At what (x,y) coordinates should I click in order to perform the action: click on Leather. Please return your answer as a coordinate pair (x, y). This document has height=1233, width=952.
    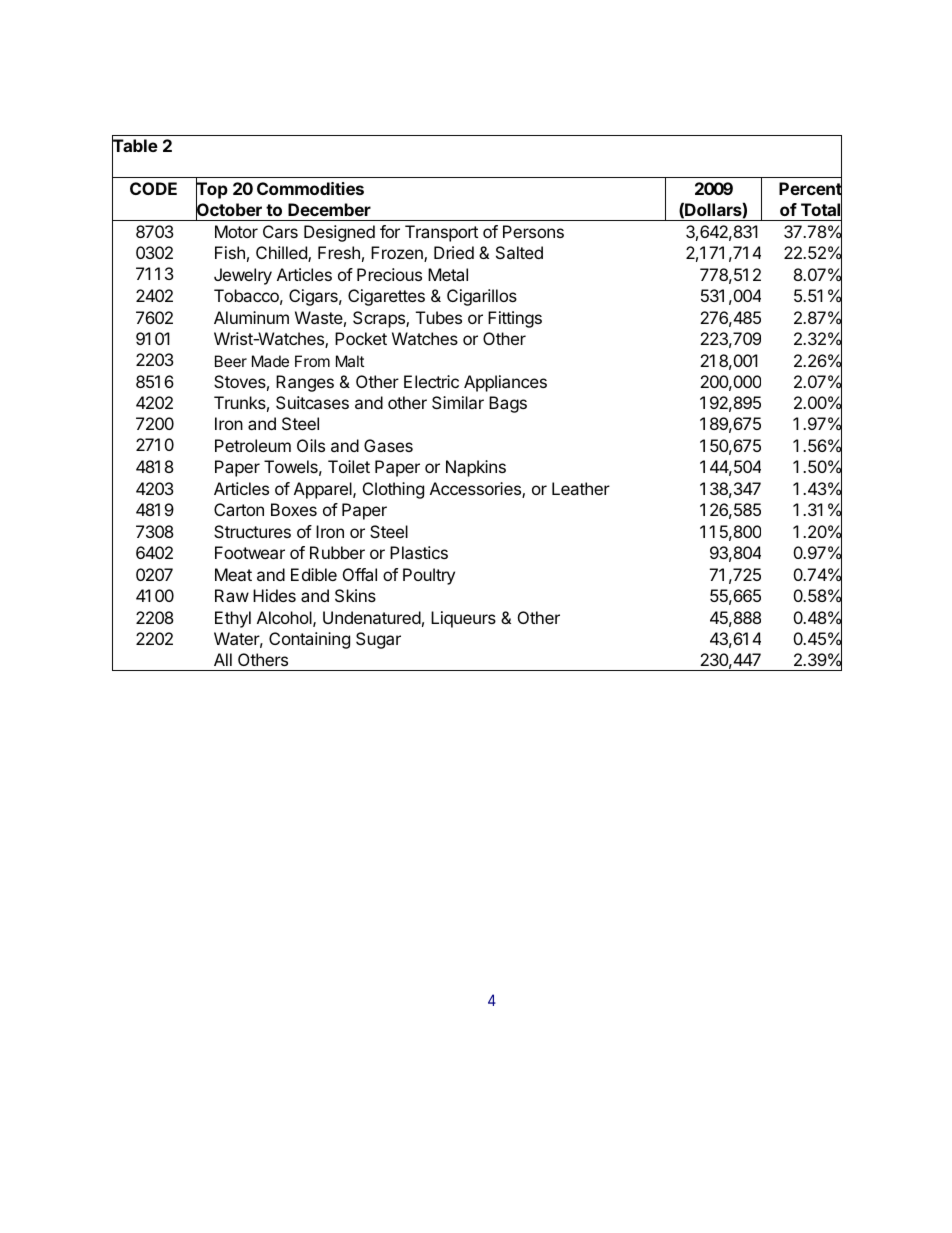
    Looking at the image, I should click on (581, 488).
